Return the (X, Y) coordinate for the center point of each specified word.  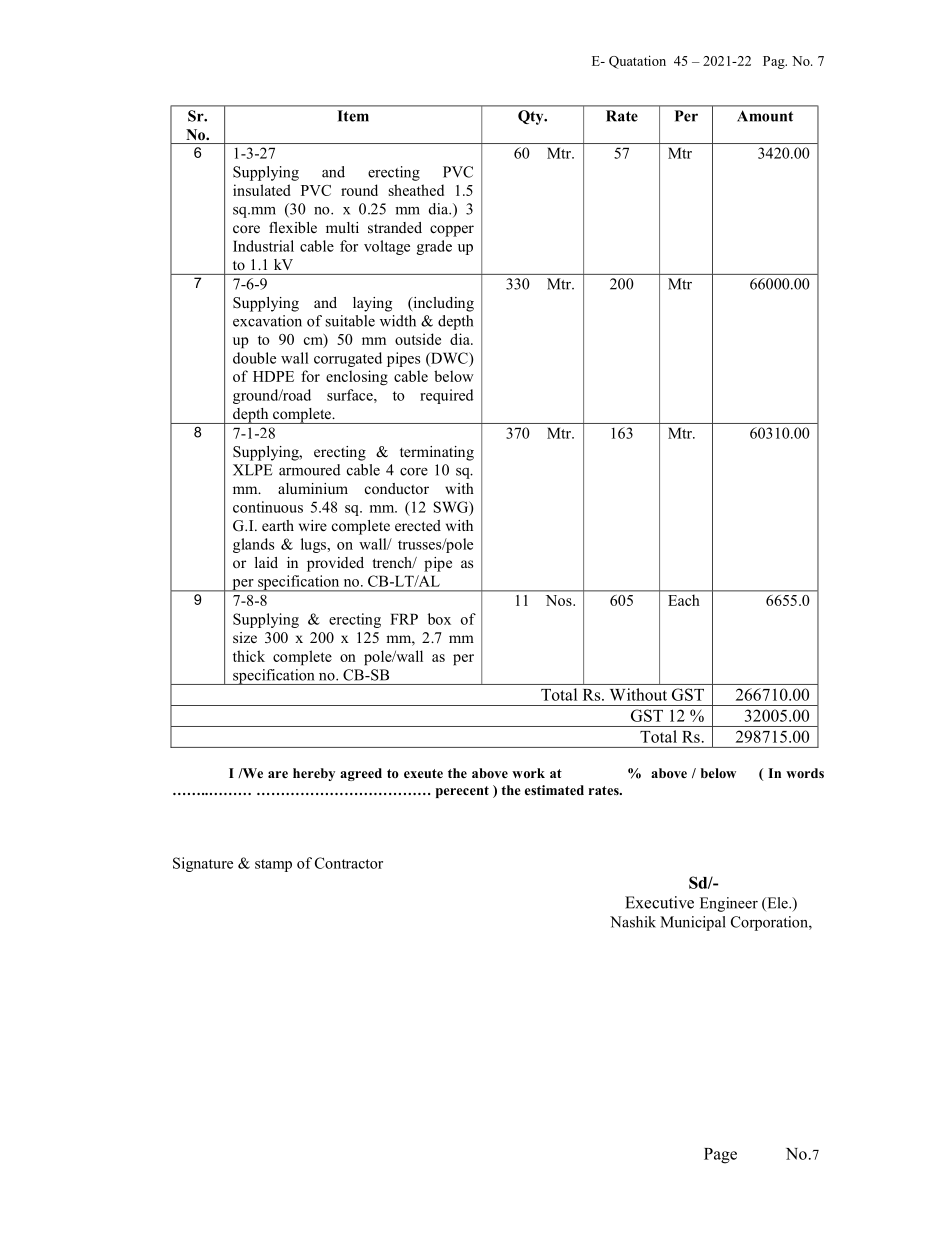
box (439, 619)
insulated (262, 190)
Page (720, 1156)
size (245, 637)
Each (684, 600)
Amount (765, 116)
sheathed (416, 190)
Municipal (693, 923)
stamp (273, 865)
